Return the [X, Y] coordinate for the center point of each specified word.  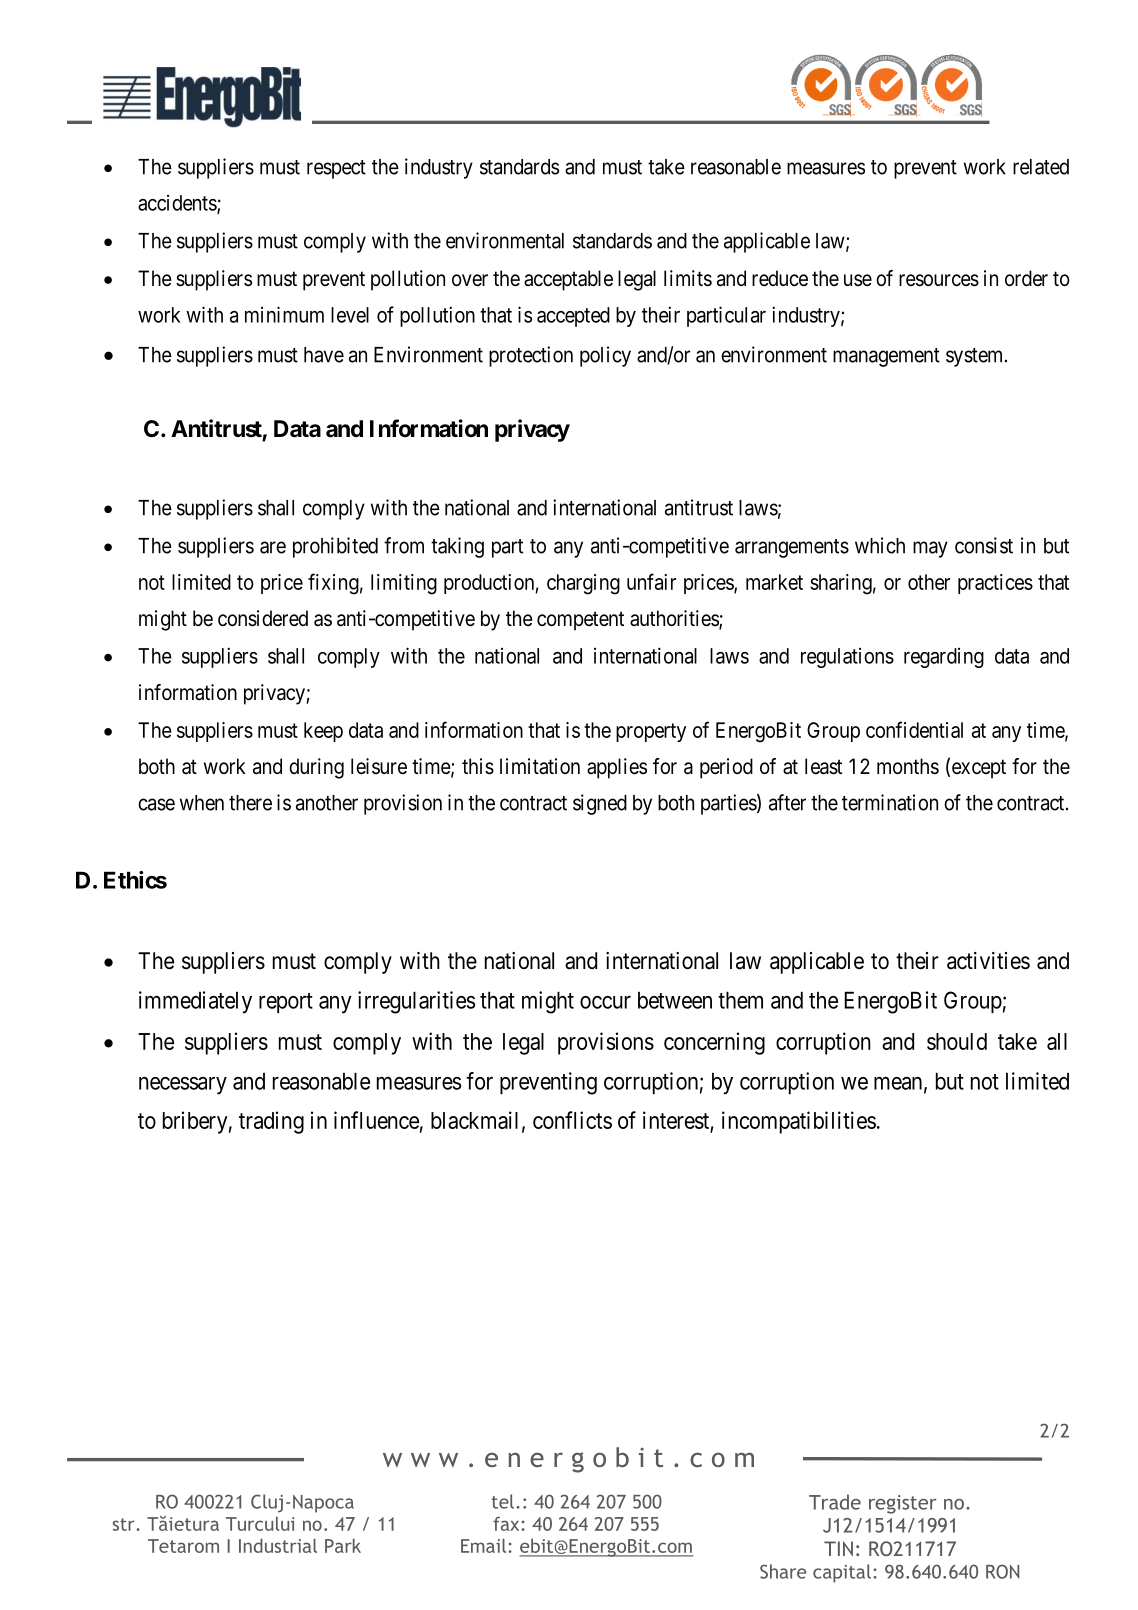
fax [507, 1524]
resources [939, 280]
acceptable [568, 280]
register [903, 1504]
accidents [178, 204]
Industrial [278, 1545]
